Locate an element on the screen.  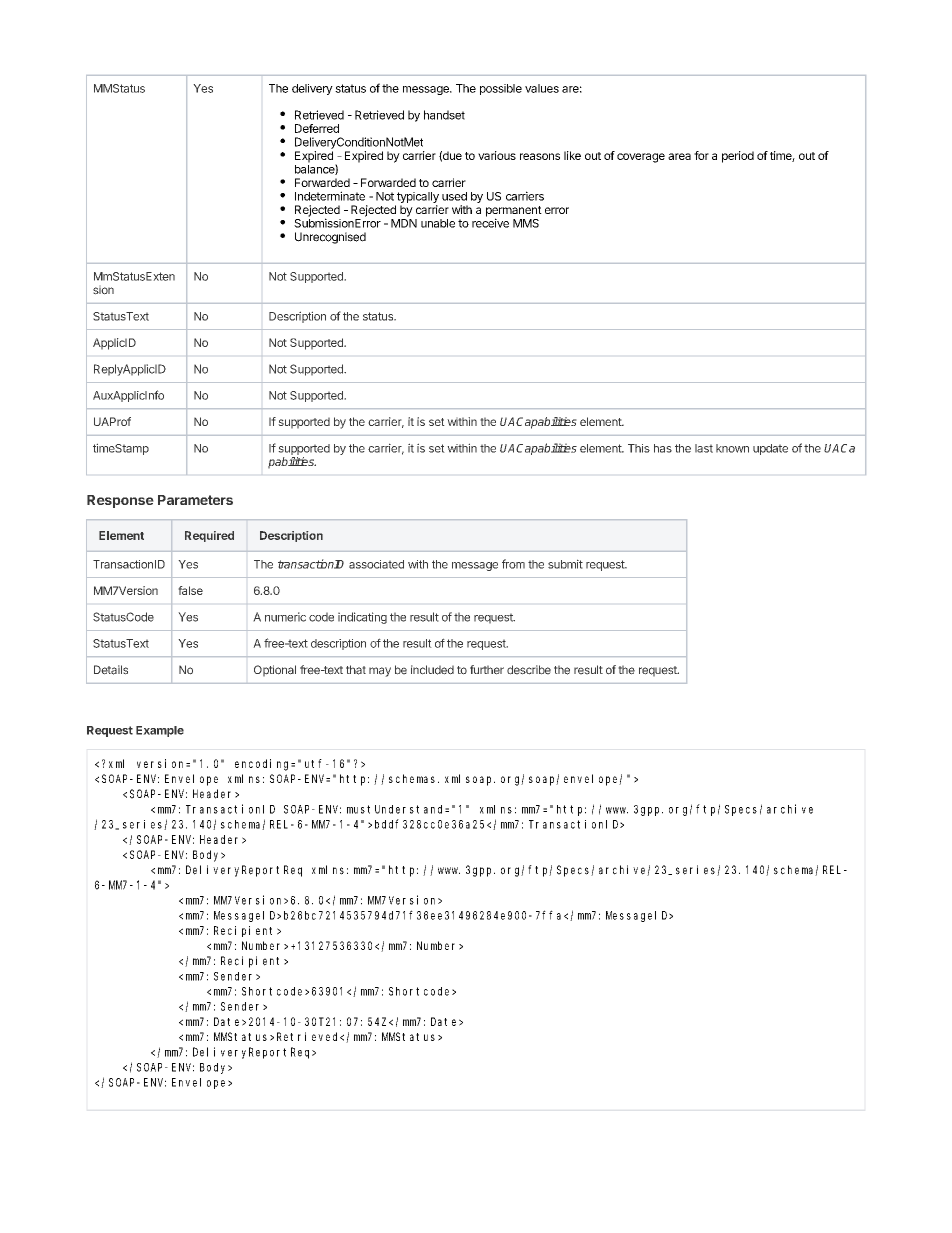
This is located at coordinates (639, 448).
